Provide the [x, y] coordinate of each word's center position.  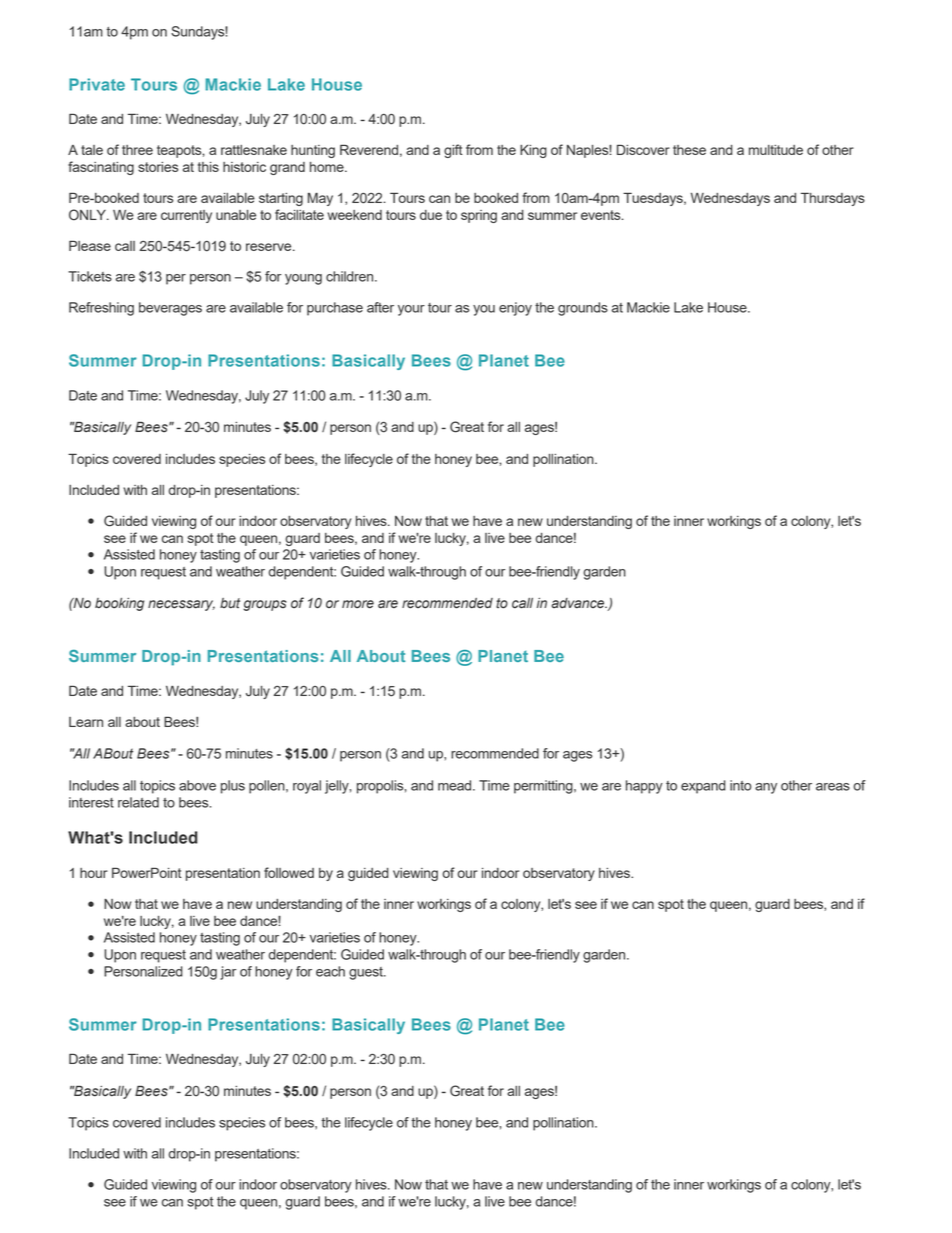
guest [367, 973]
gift [453, 151]
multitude [776, 150]
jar [228, 973]
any [766, 788]
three [137, 150]
